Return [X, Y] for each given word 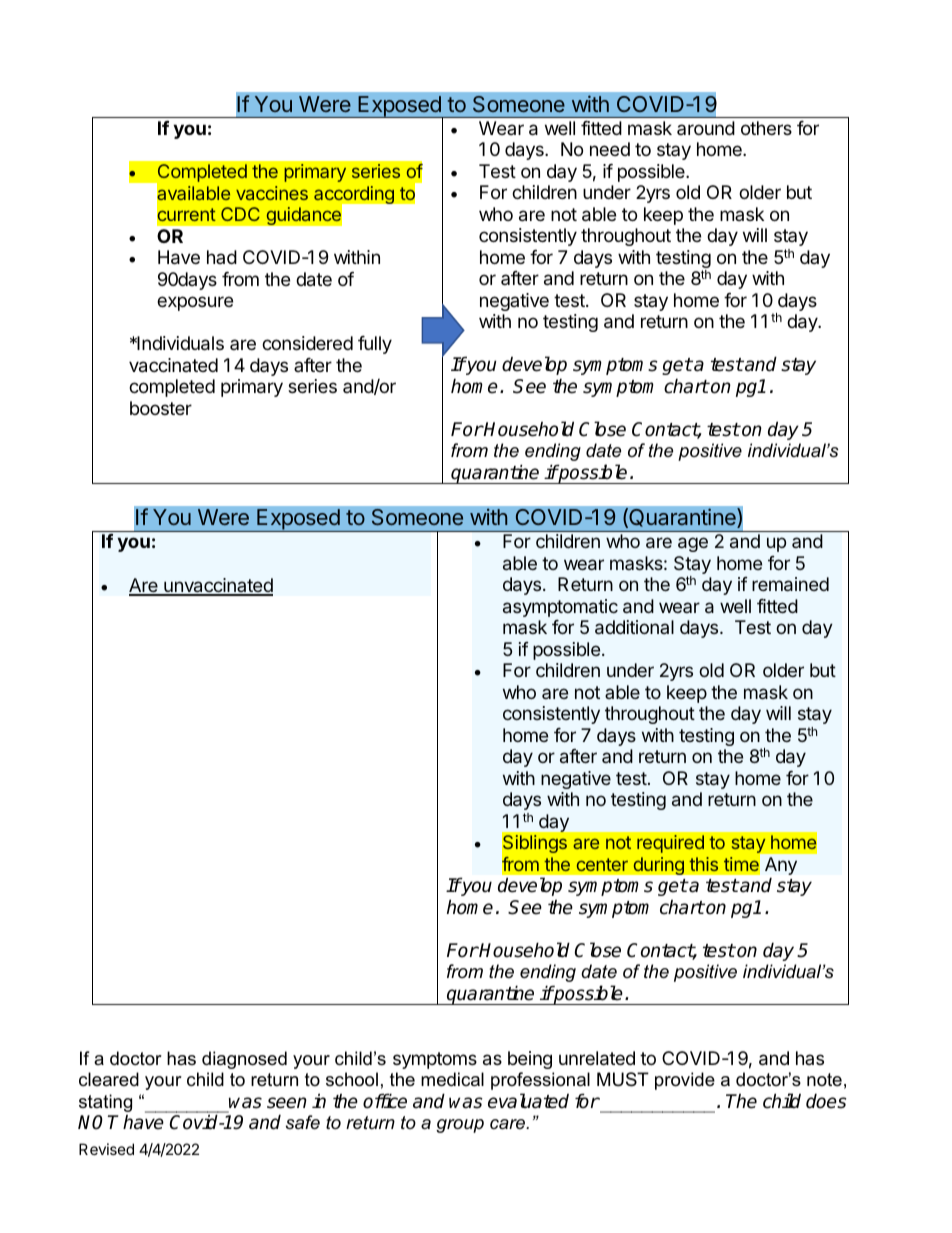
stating [105, 1103]
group [460, 1126]
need [610, 149]
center [602, 864]
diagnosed [244, 1060]
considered [307, 343]
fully [375, 345]
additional [634, 627]
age [693, 544]
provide [685, 1081]
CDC [240, 214]
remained [790, 584]
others [766, 128]
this [703, 864]
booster [161, 408]
